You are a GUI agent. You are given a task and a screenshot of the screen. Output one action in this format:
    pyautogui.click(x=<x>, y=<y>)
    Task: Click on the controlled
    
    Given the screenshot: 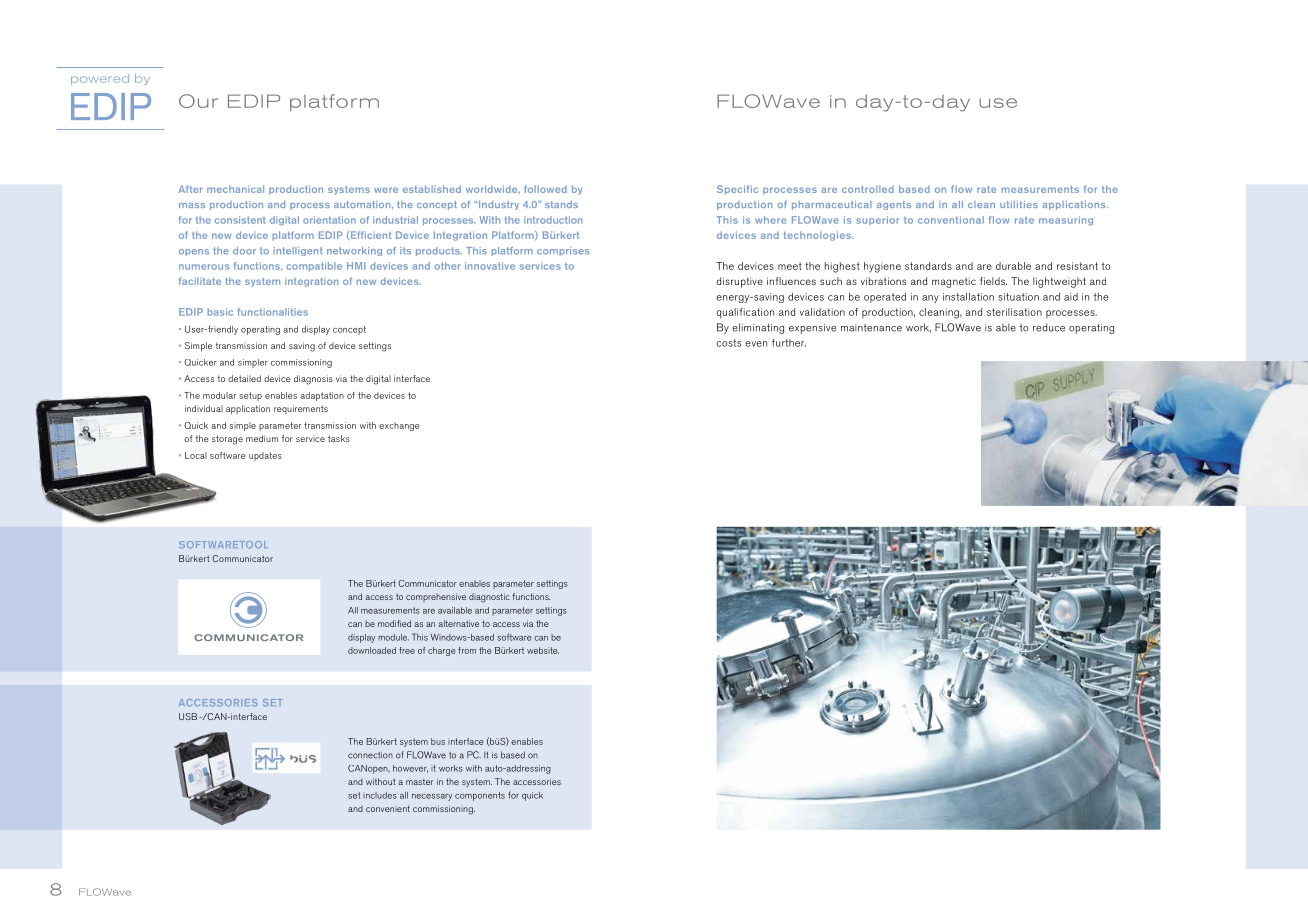 What is the action you would take?
    pyautogui.click(x=868, y=189)
